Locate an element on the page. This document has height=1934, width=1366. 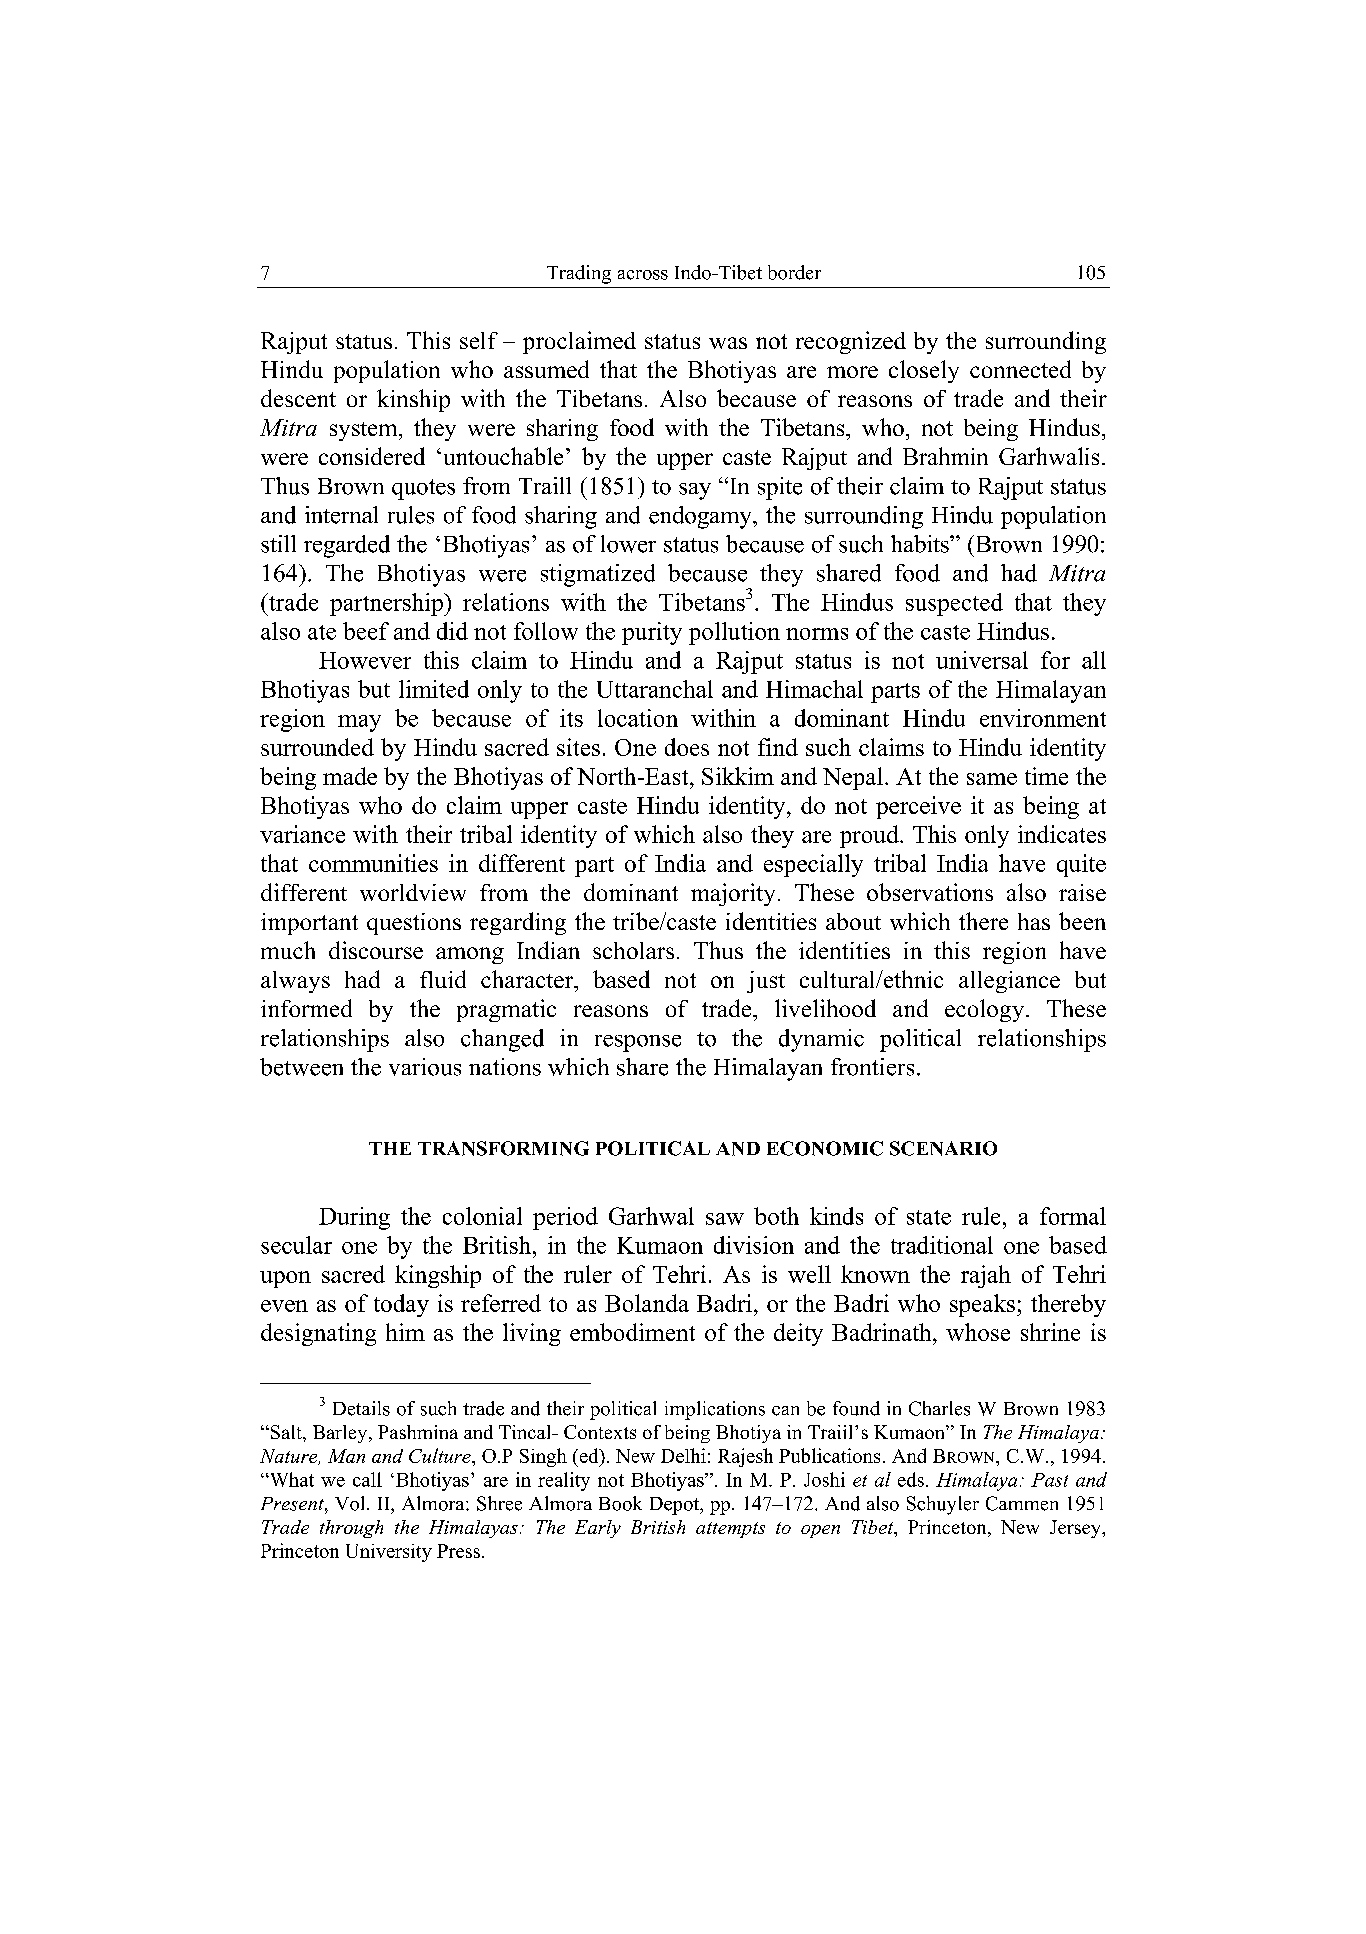
Depot is located at coordinates (676, 1506).
